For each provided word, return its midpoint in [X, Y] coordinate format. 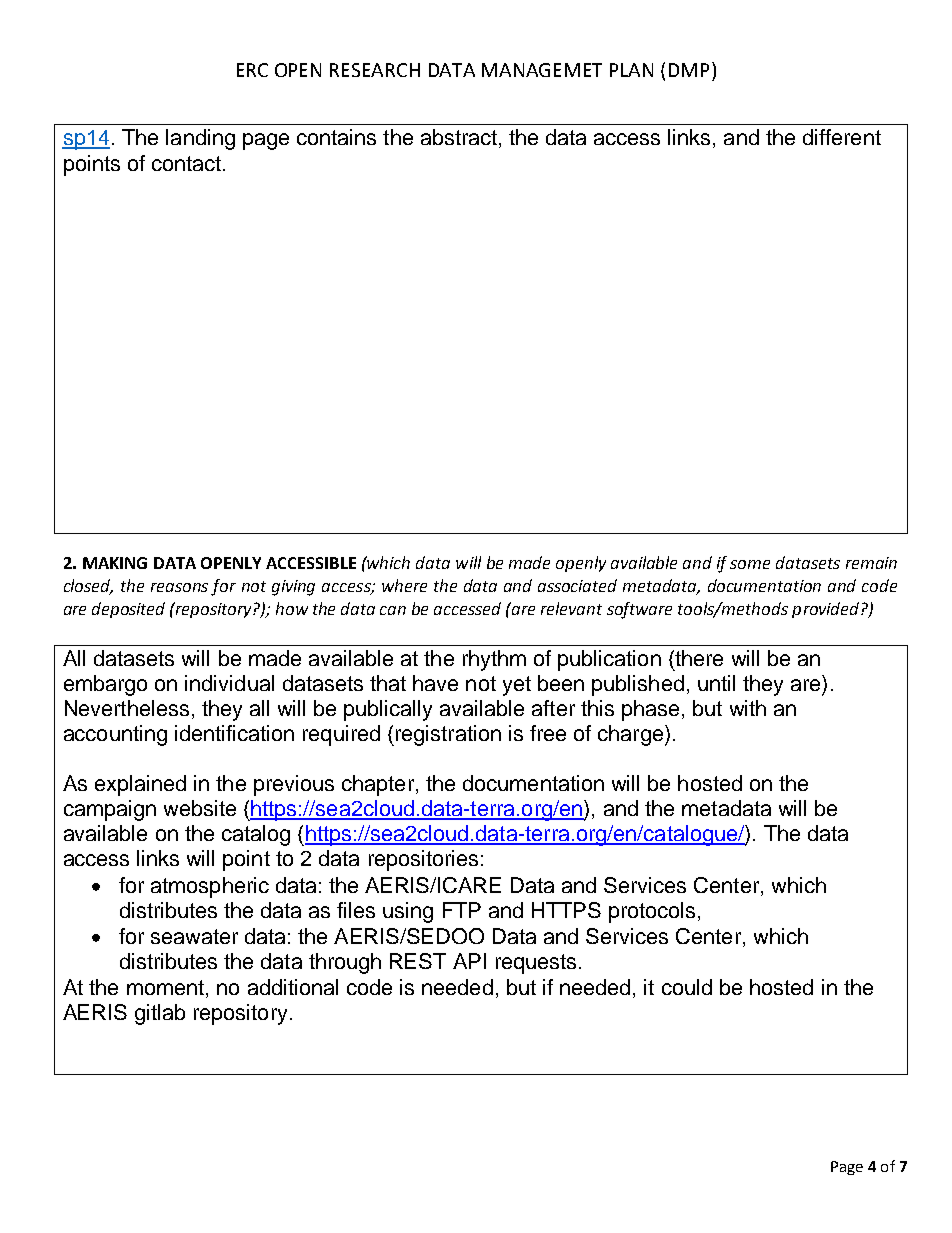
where [404, 585]
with [748, 708]
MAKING [115, 563]
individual [229, 683]
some [750, 564]
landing [200, 139]
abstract [459, 137]
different [842, 137]
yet [517, 686]
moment [165, 987]
